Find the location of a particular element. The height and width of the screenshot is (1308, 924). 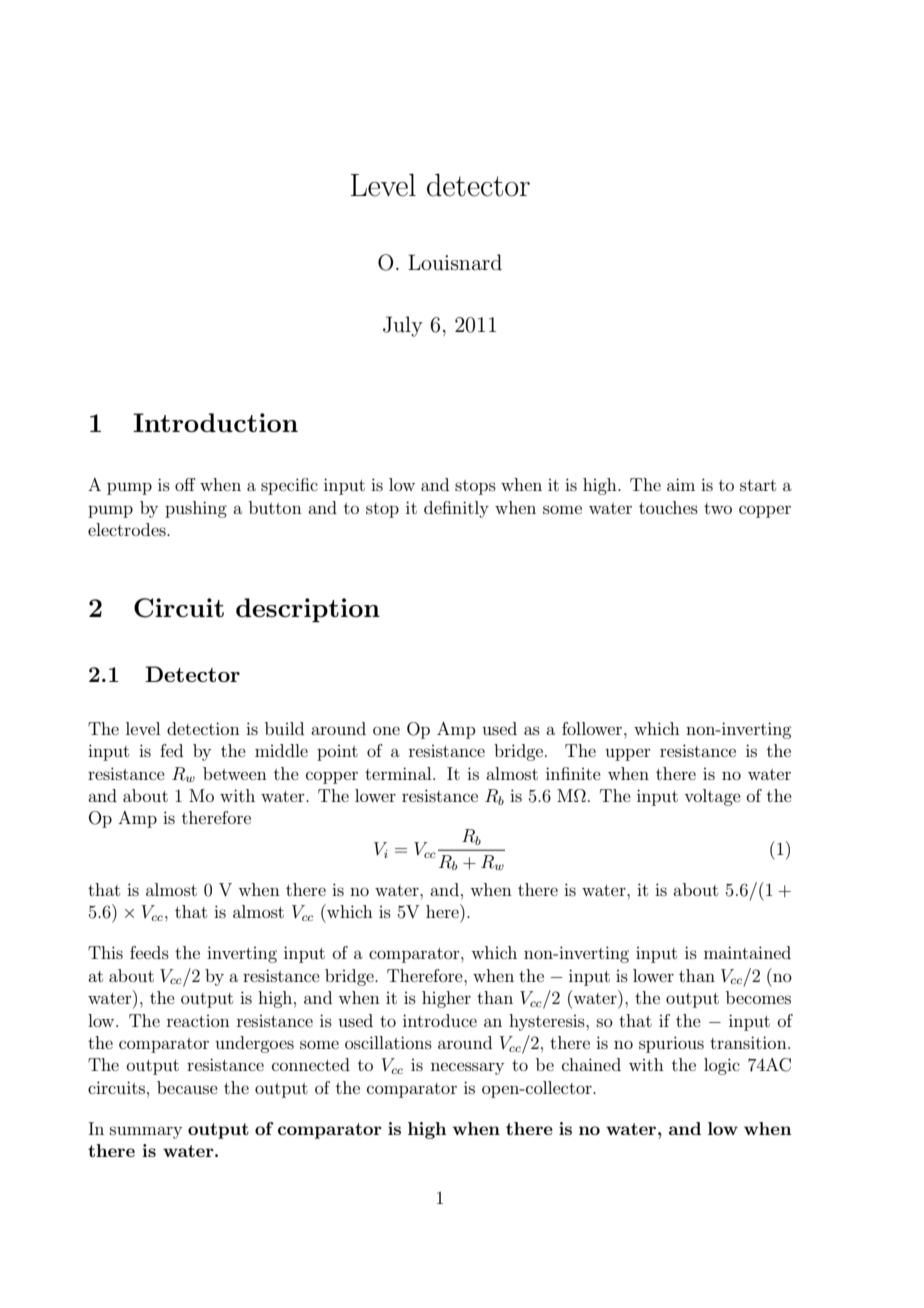

voltage is located at coordinates (712, 797).
